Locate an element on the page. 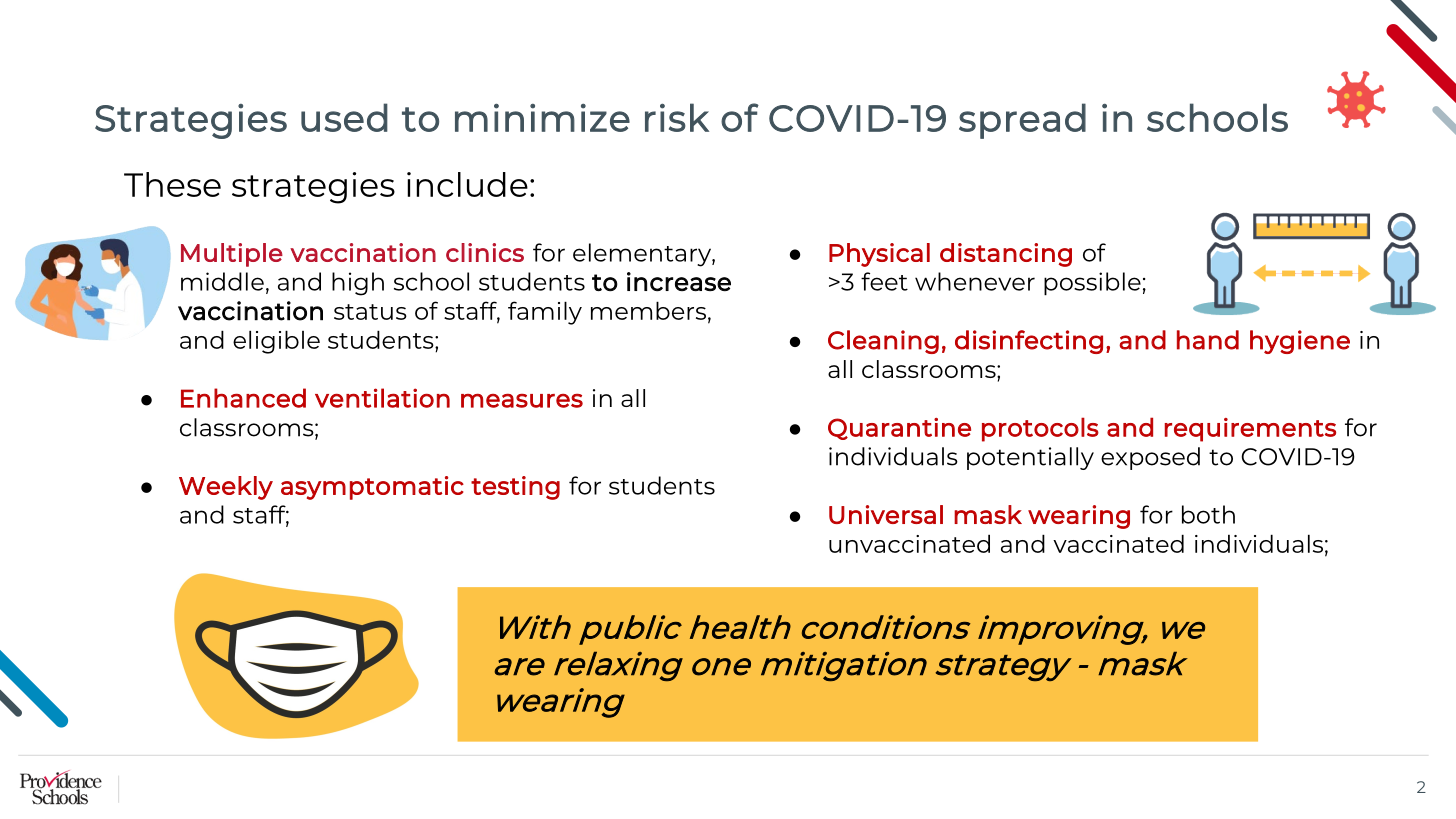  elementary is located at coordinates (643, 255).
